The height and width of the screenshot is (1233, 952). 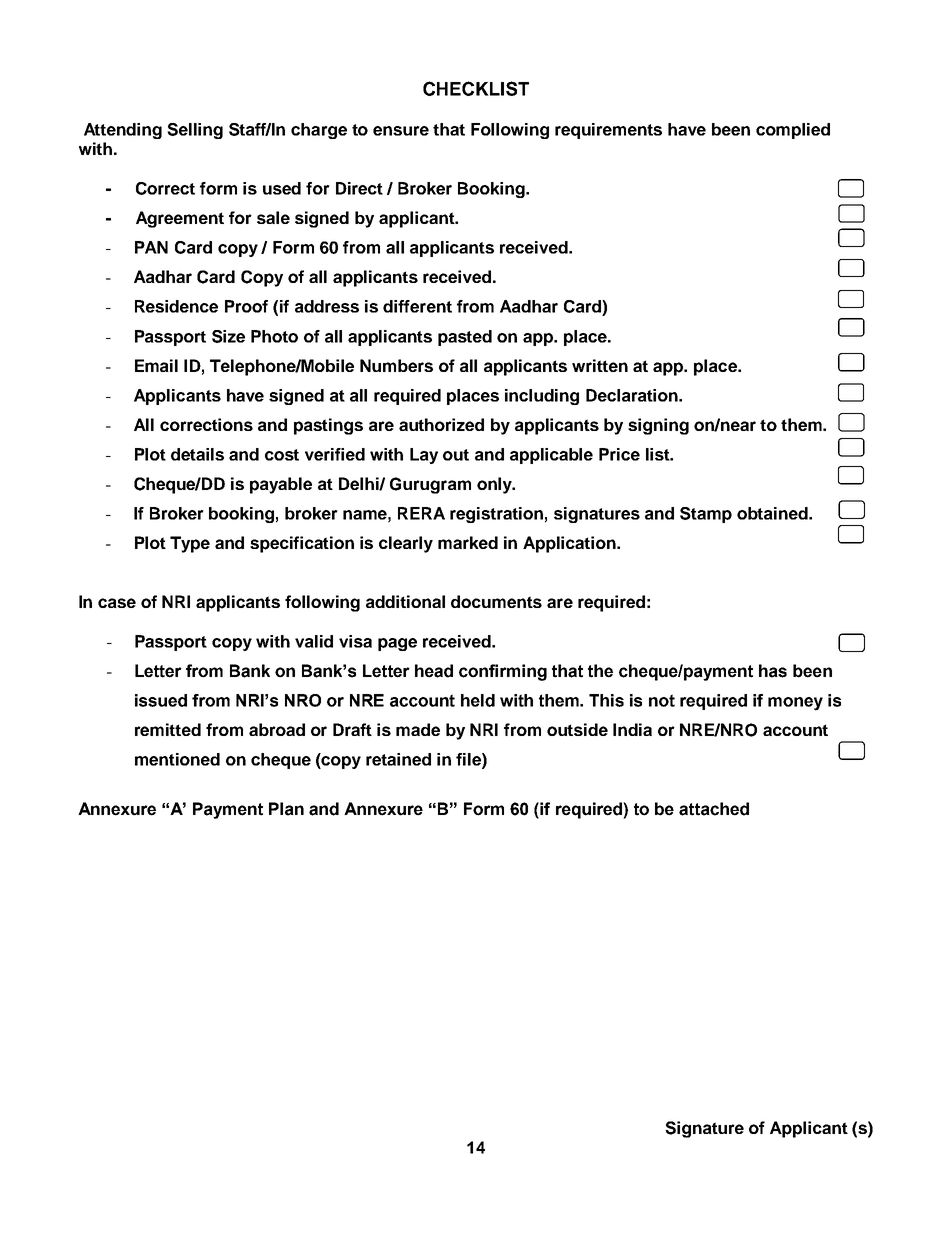 What do you see at coordinates (496, 601) in the screenshot?
I see `documents` at bounding box center [496, 601].
